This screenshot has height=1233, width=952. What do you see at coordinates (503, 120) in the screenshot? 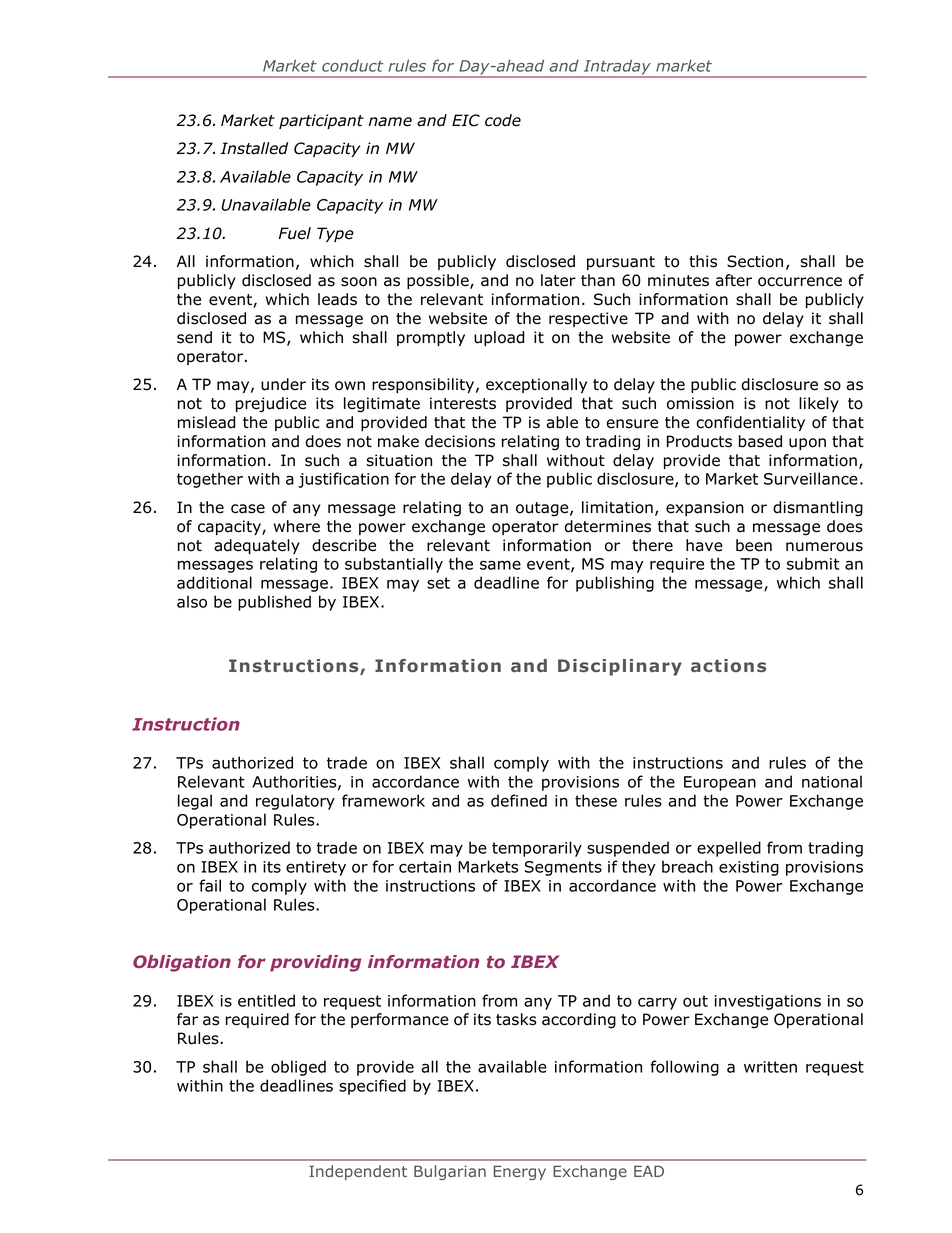
I see `code` at bounding box center [503, 120].
